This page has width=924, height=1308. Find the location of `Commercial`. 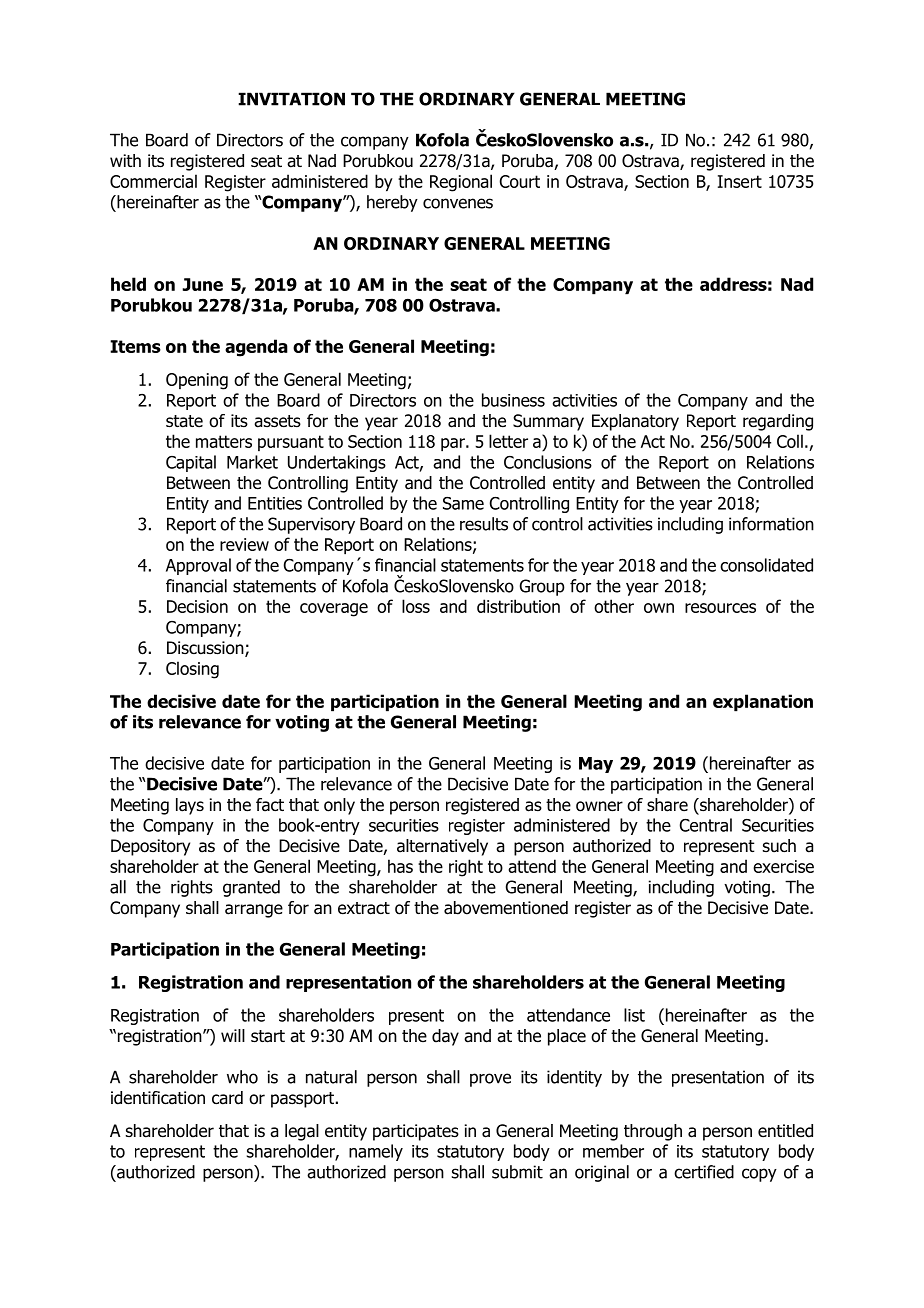

Commercial is located at coordinates (153, 181).
